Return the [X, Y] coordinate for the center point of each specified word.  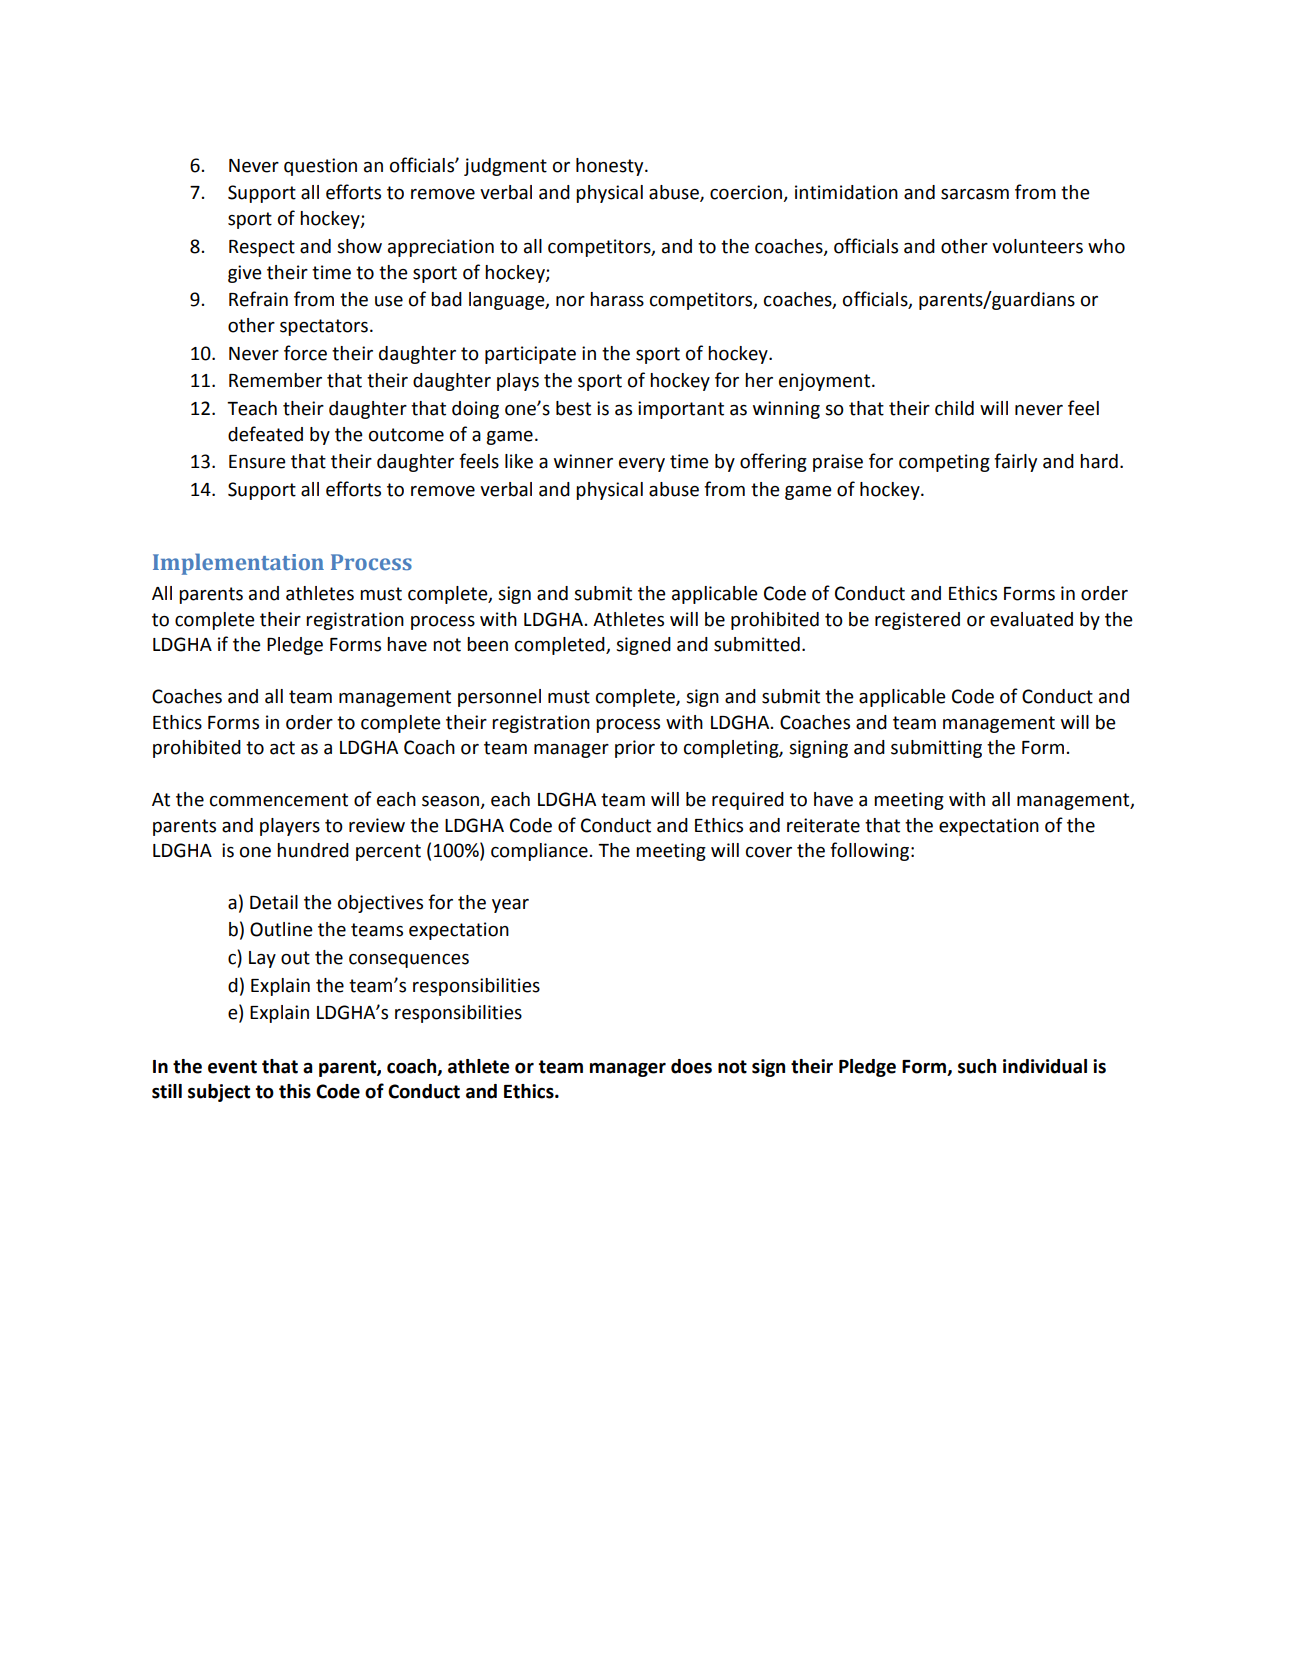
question [320, 167]
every [642, 465]
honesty [611, 167]
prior [635, 749]
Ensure [257, 462]
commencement [279, 800]
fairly [1015, 462]
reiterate [823, 825]
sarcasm [975, 194]
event [232, 1067]
